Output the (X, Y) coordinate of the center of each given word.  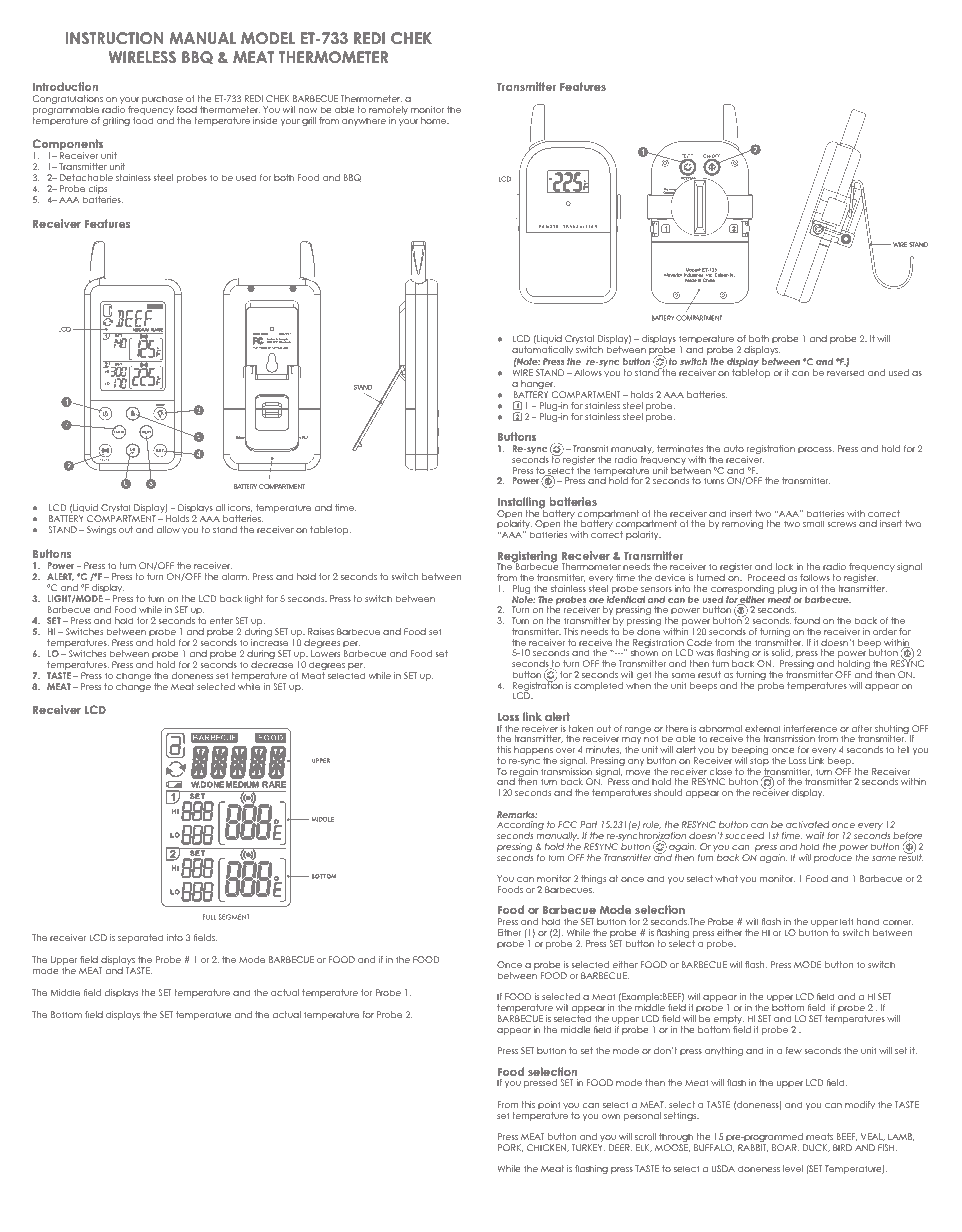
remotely (388, 110)
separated (141, 938)
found (807, 620)
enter (221, 620)
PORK (510, 1148)
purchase (162, 99)
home (435, 120)
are (596, 600)
